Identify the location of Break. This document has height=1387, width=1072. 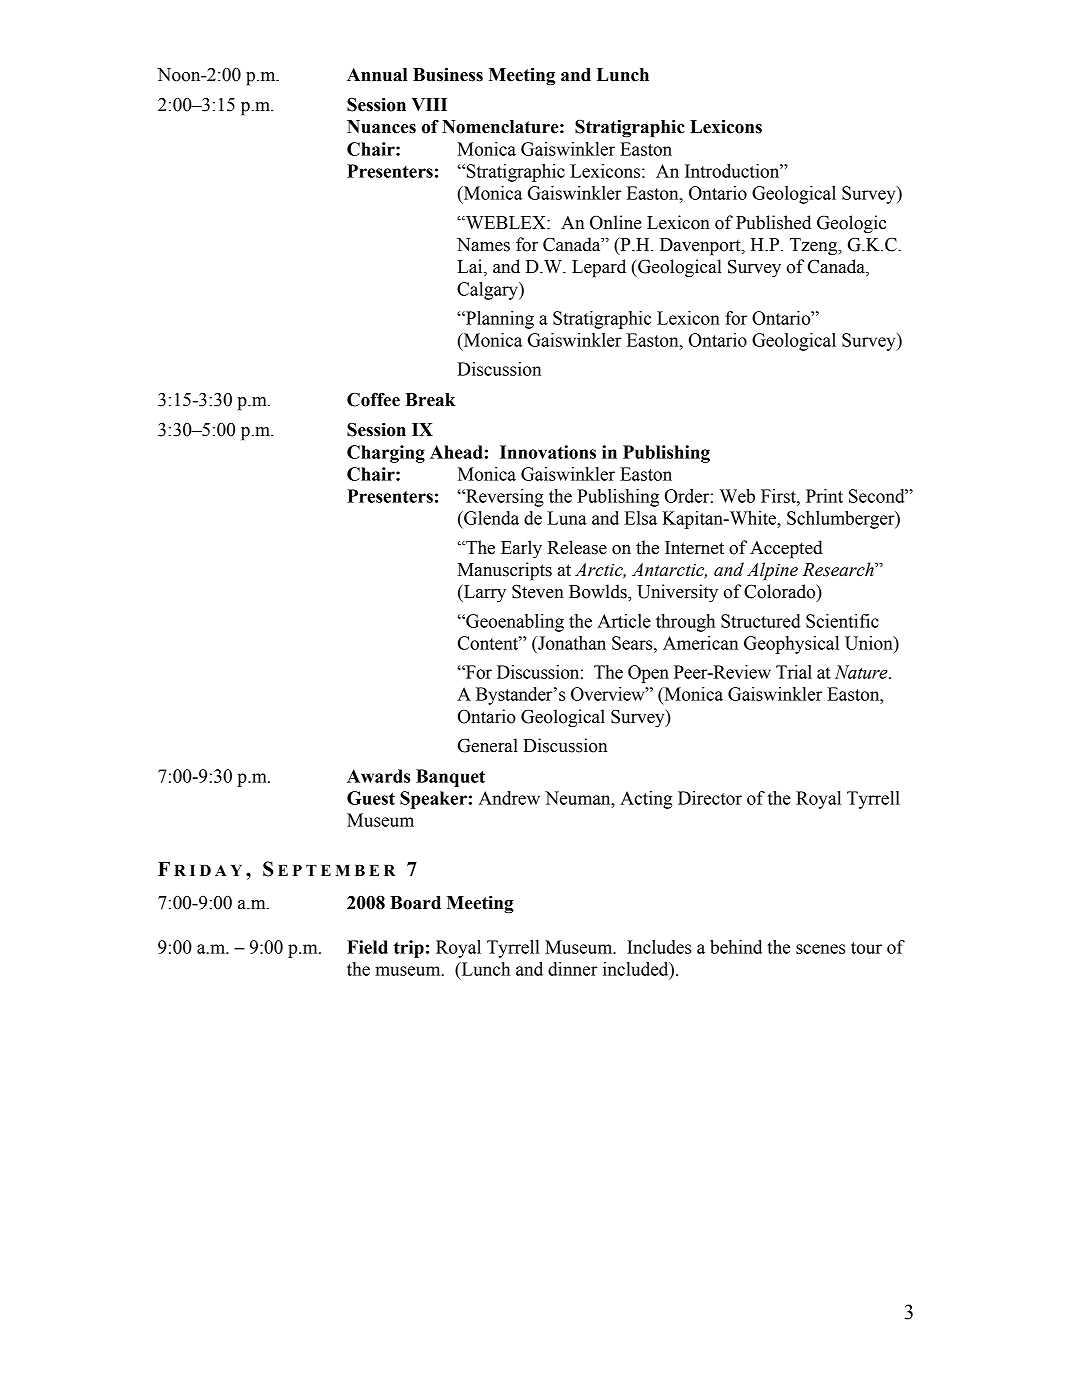
(430, 400).
